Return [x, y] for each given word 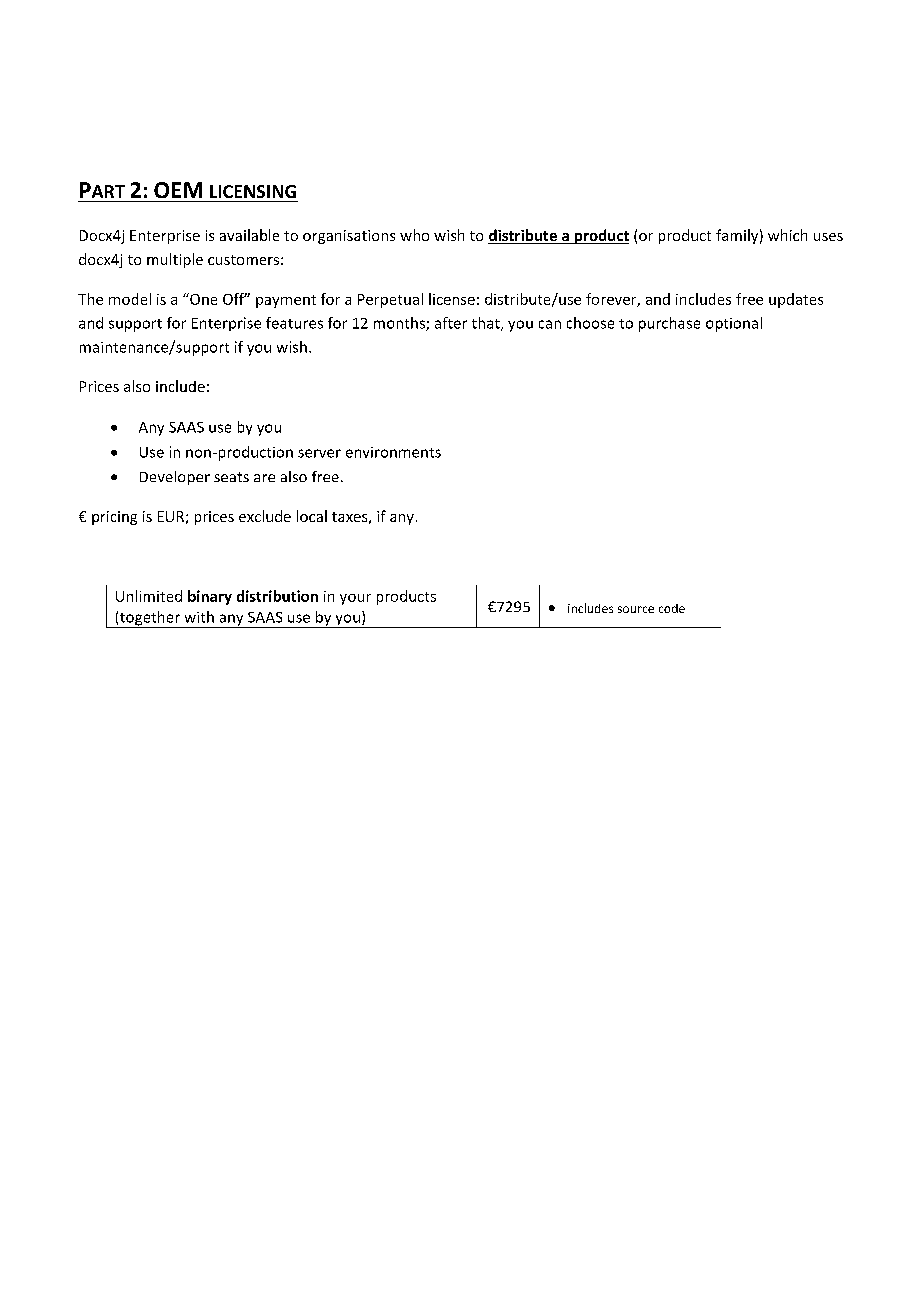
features [294, 323]
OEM [178, 190]
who [414, 235]
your [355, 599]
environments [393, 452]
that [487, 324]
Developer [175, 478]
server [319, 453]
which [787, 235]
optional [734, 324]
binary [210, 597]
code [672, 608]
